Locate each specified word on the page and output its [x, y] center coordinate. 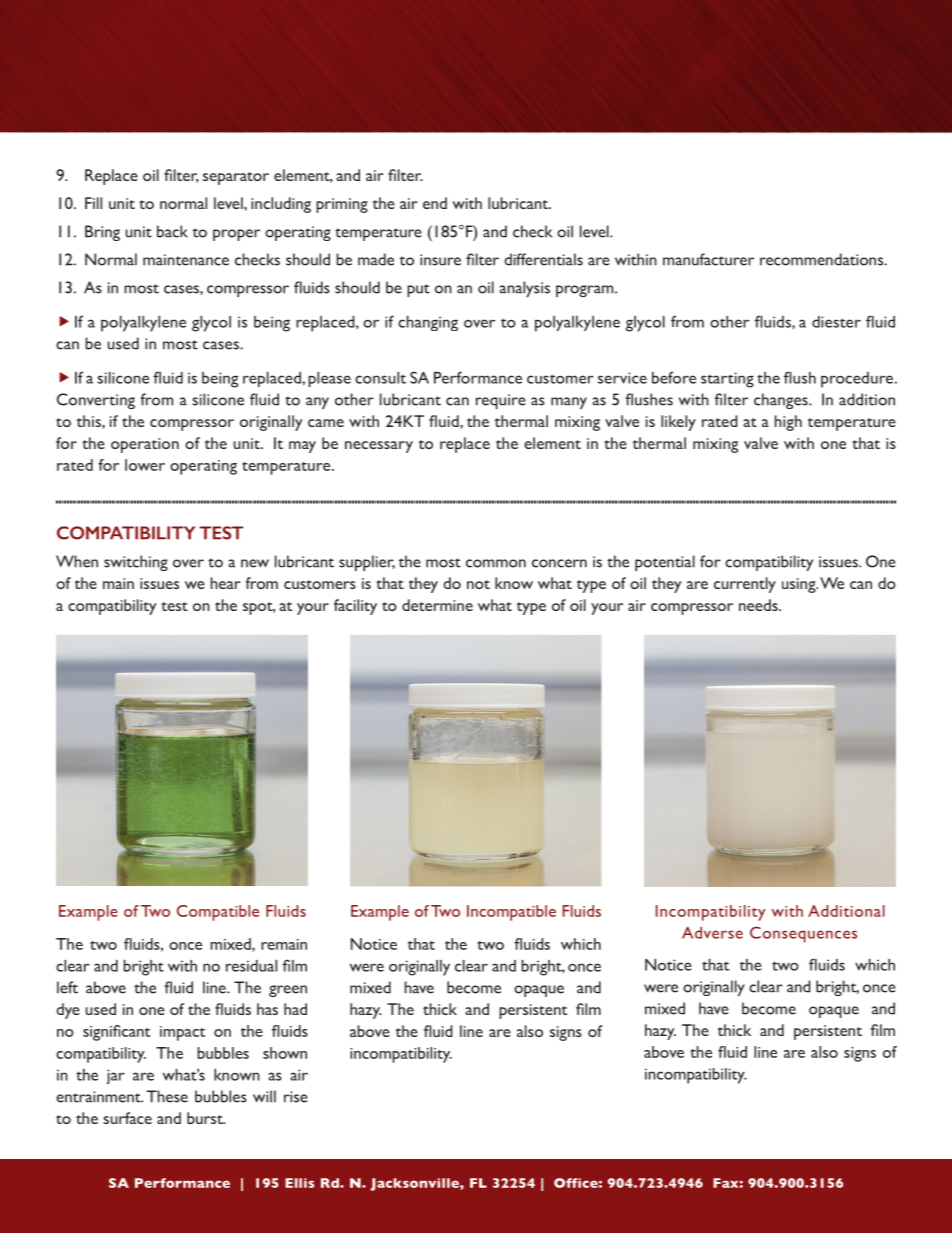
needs [759, 605]
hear [226, 583]
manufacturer [708, 259]
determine [437, 605]
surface [127, 1118]
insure [440, 260]
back [172, 231]
